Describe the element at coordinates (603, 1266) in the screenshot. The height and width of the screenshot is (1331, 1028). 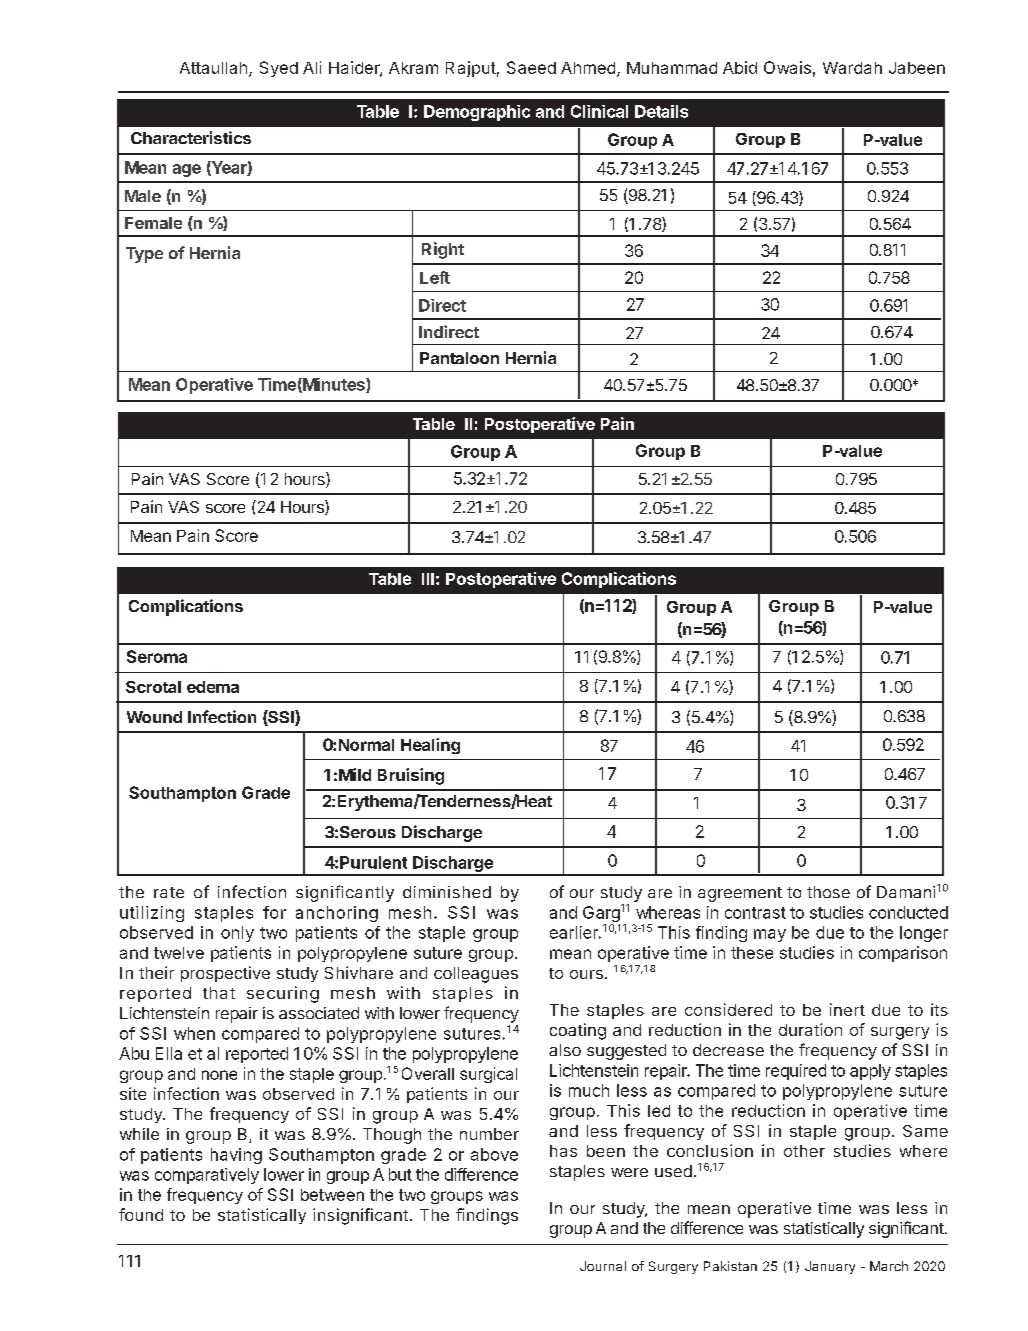
I see `Journal` at that location.
